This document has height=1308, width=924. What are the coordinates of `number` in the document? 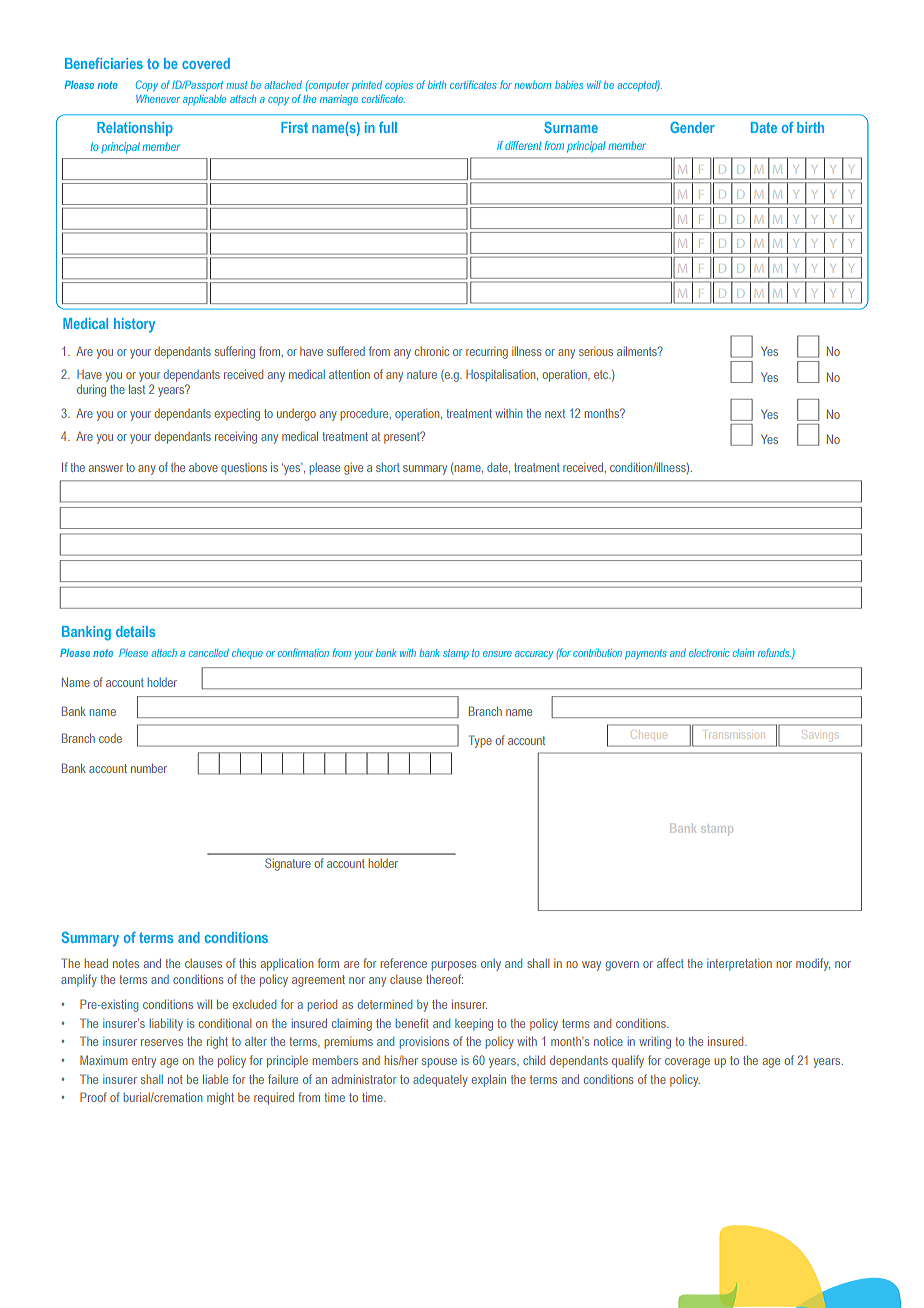 It's located at (149, 768).
